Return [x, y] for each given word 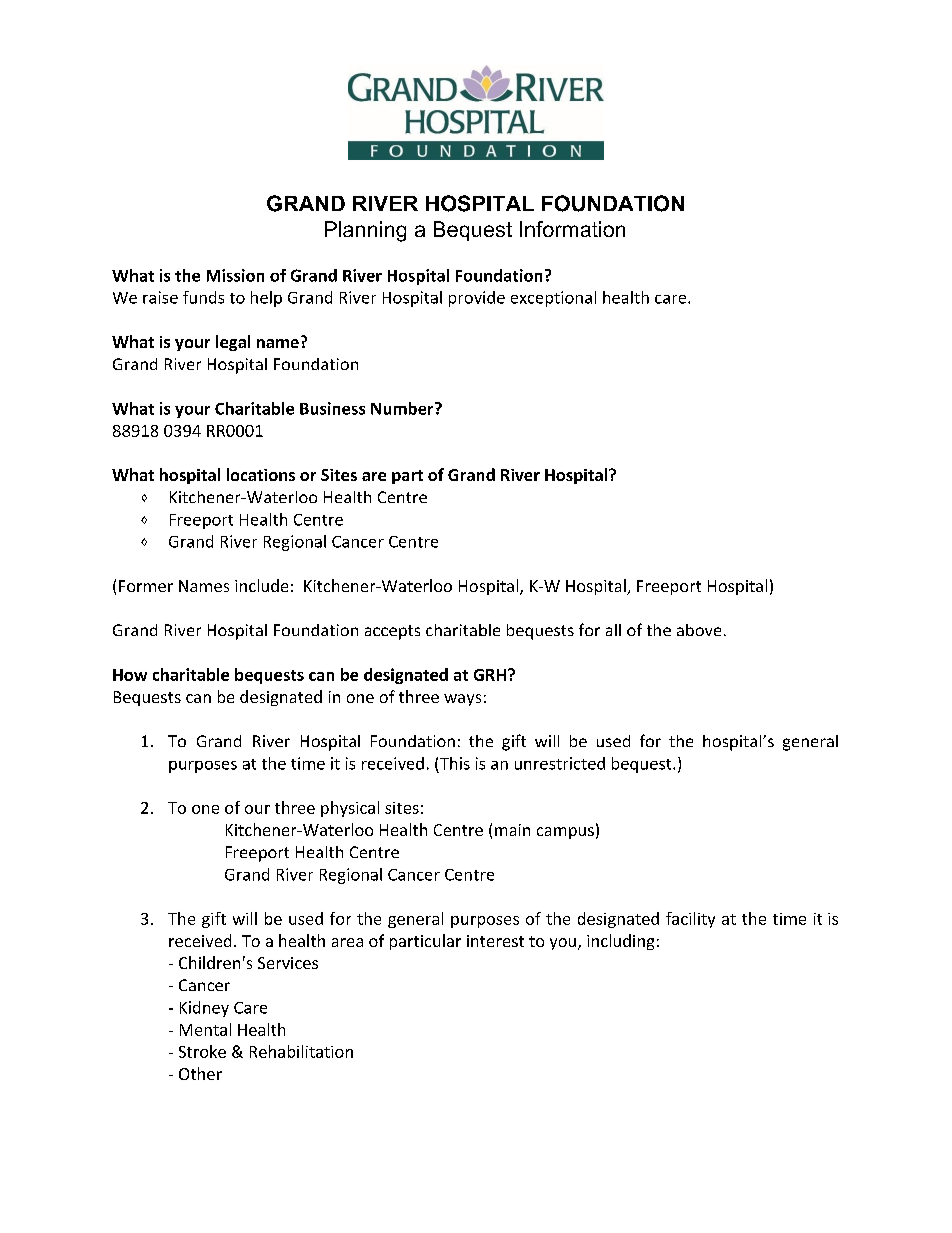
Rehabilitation [301, 1051]
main [512, 830]
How [130, 675]
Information [572, 229]
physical [350, 809]
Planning [365, 231]
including [620, 942]
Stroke [202, 1051]
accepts [392, 632]
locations [261, 474]
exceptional [553, 299]
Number [402, 408]
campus [565, 833]
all [613, 630]
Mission [235, 275]
